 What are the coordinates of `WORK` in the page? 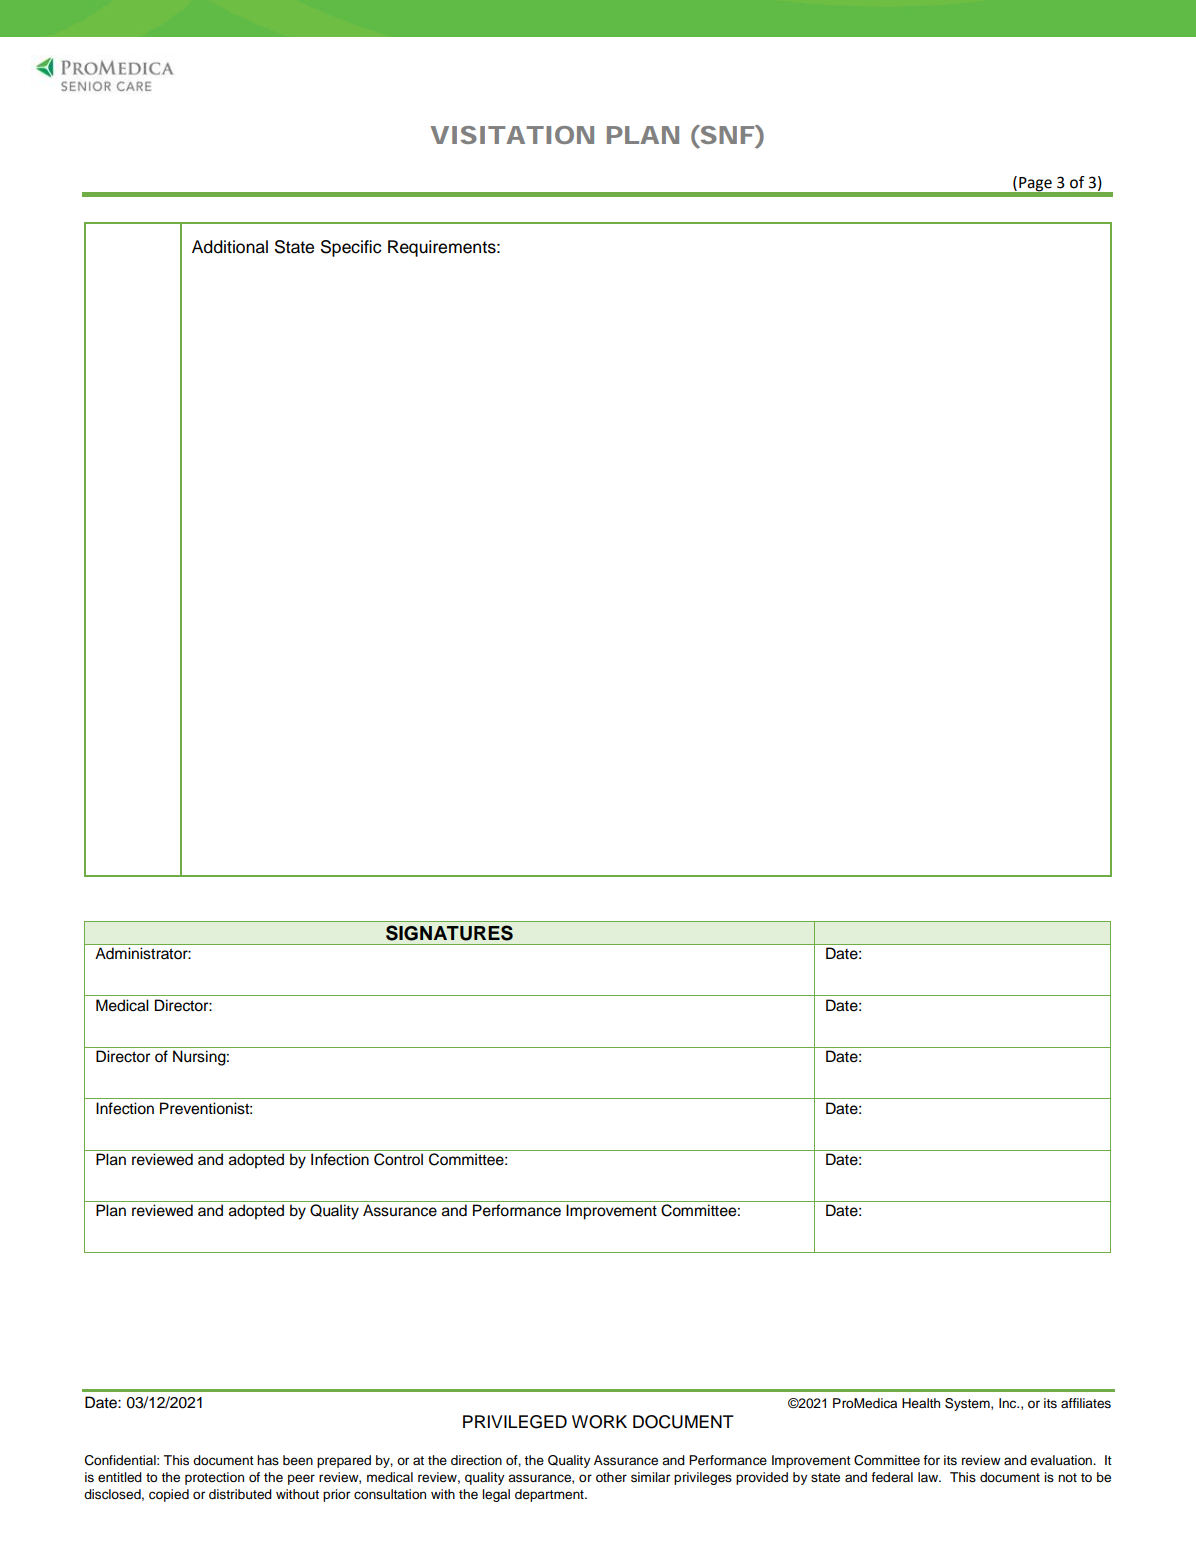 It's located at (599, 1422).
